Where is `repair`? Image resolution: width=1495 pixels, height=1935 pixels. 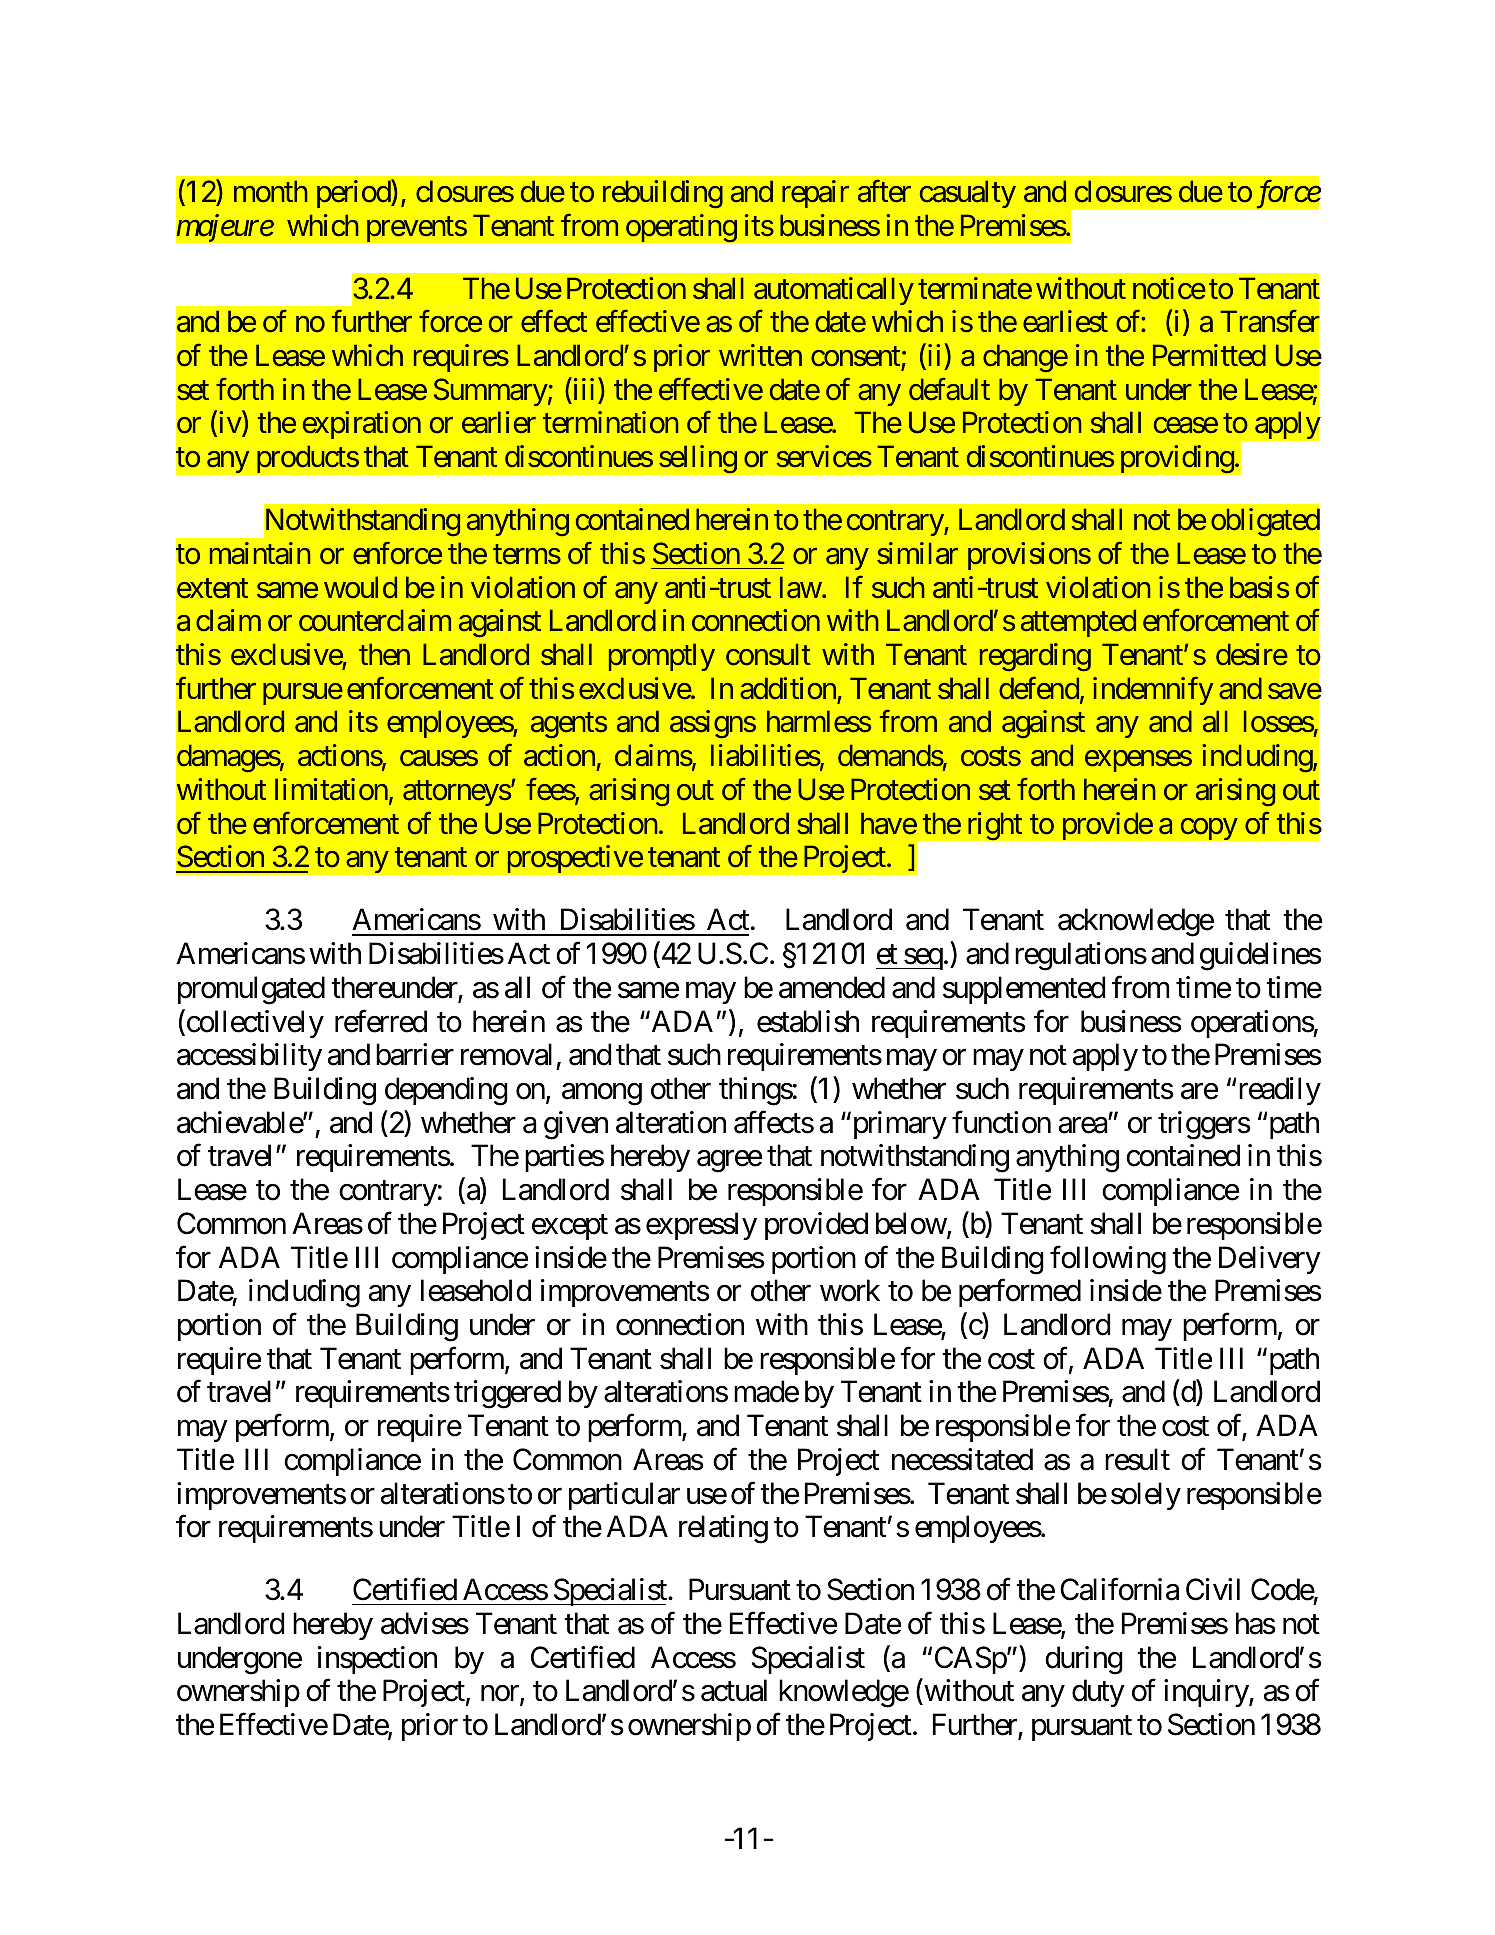 repair is located at coordinates (815, 194).
